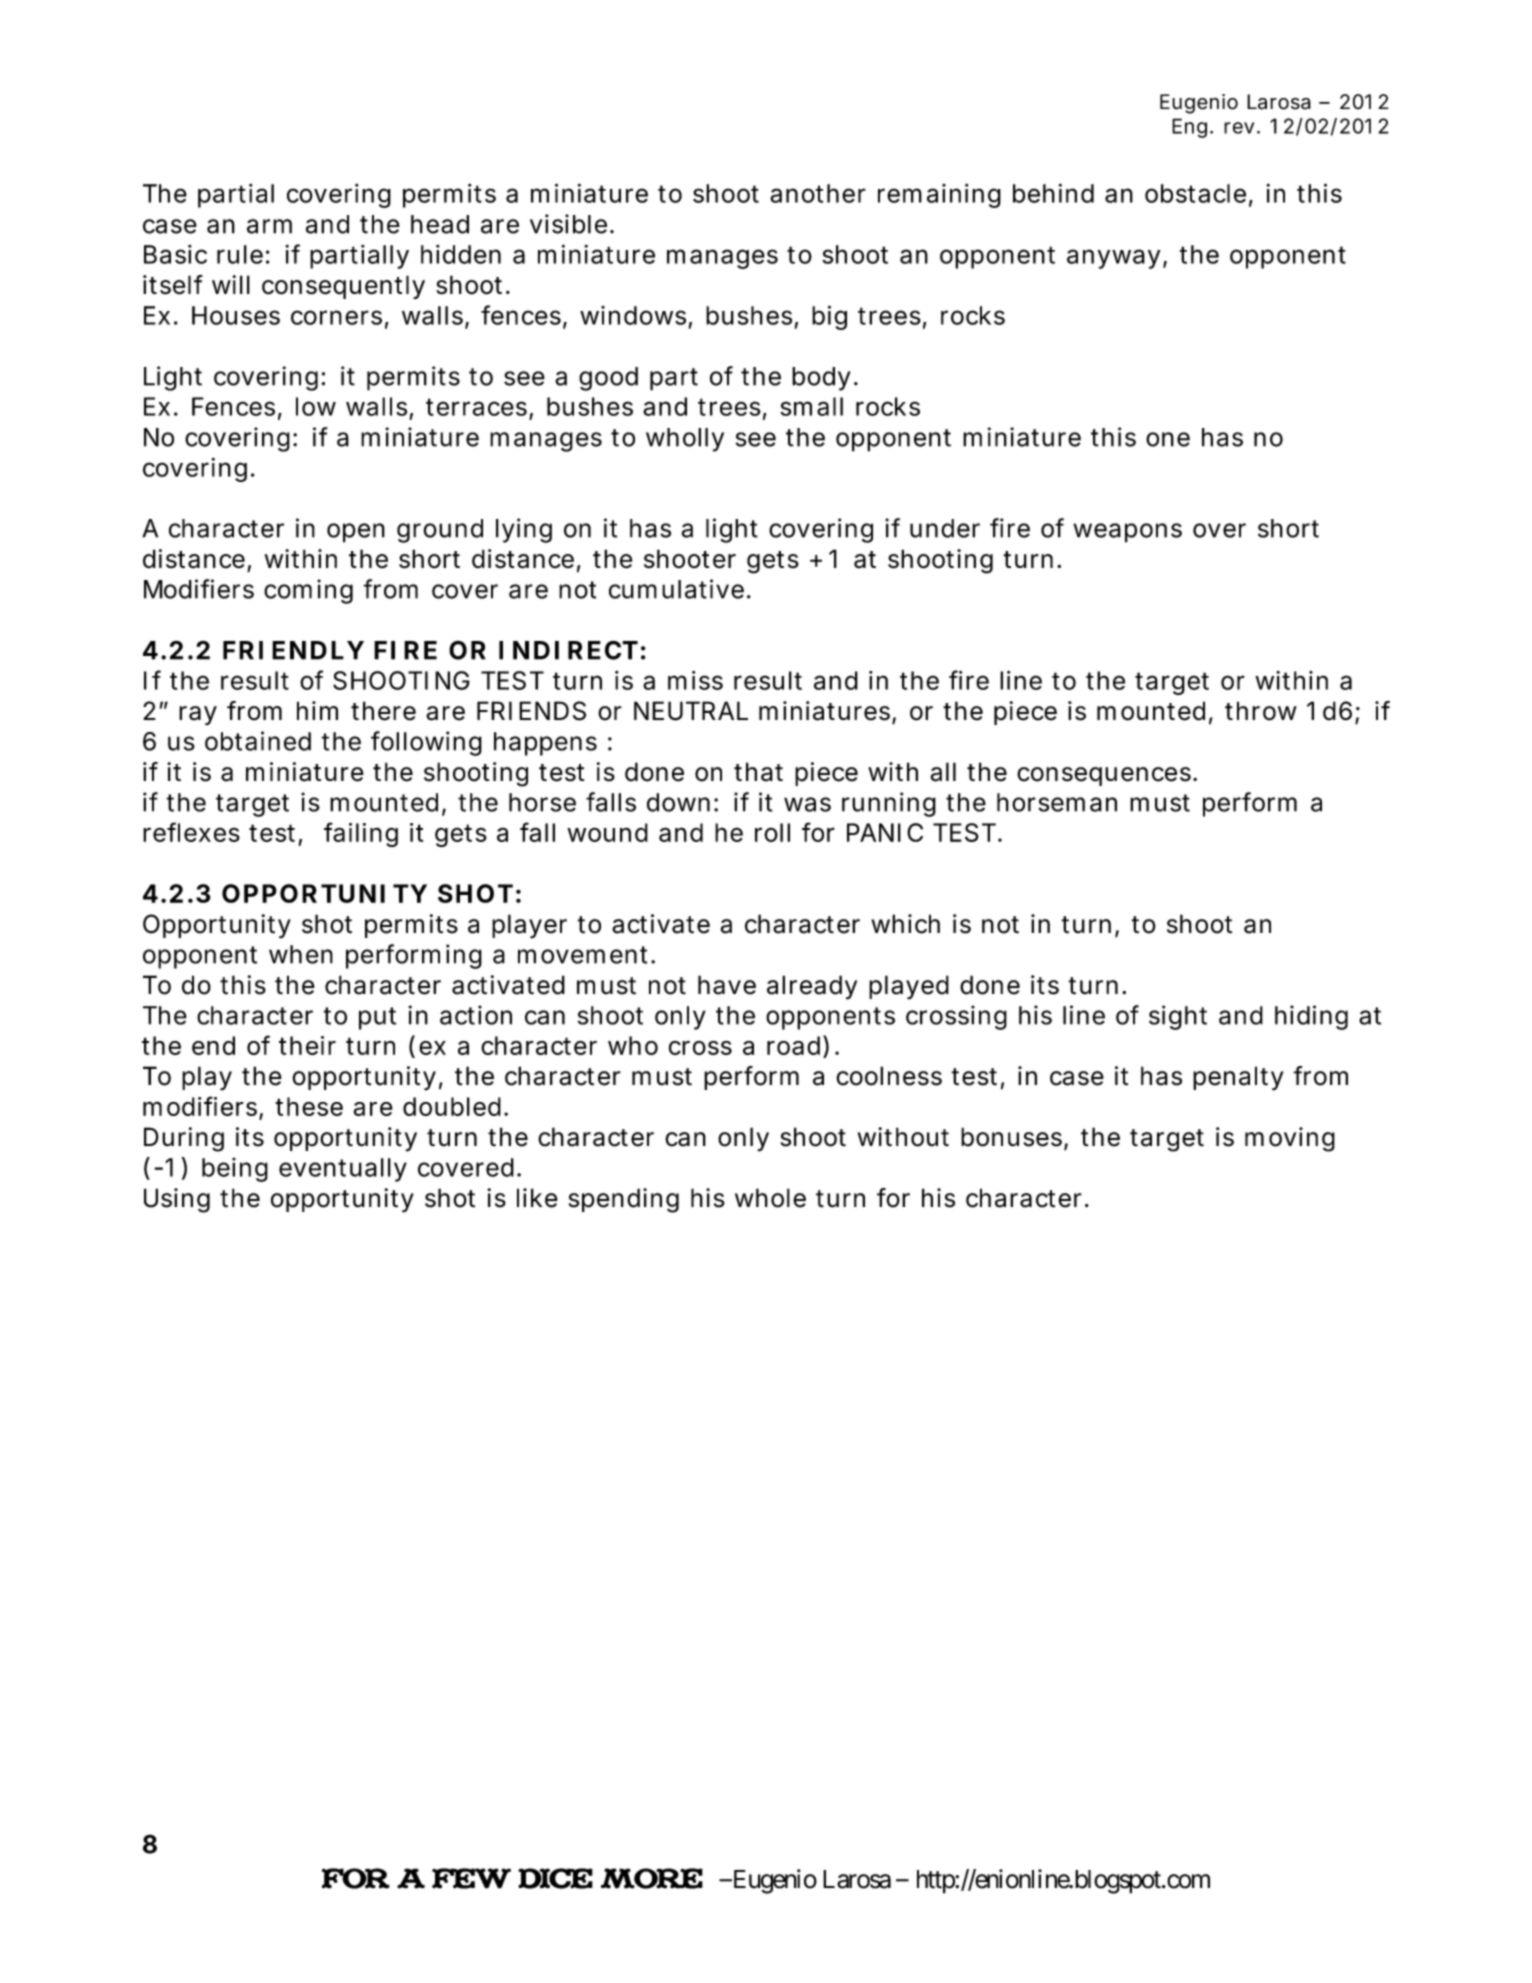  What do you see at coordinates (1127, 533) in the image?
I see `weapons` at bounding box center [1127, 533].
